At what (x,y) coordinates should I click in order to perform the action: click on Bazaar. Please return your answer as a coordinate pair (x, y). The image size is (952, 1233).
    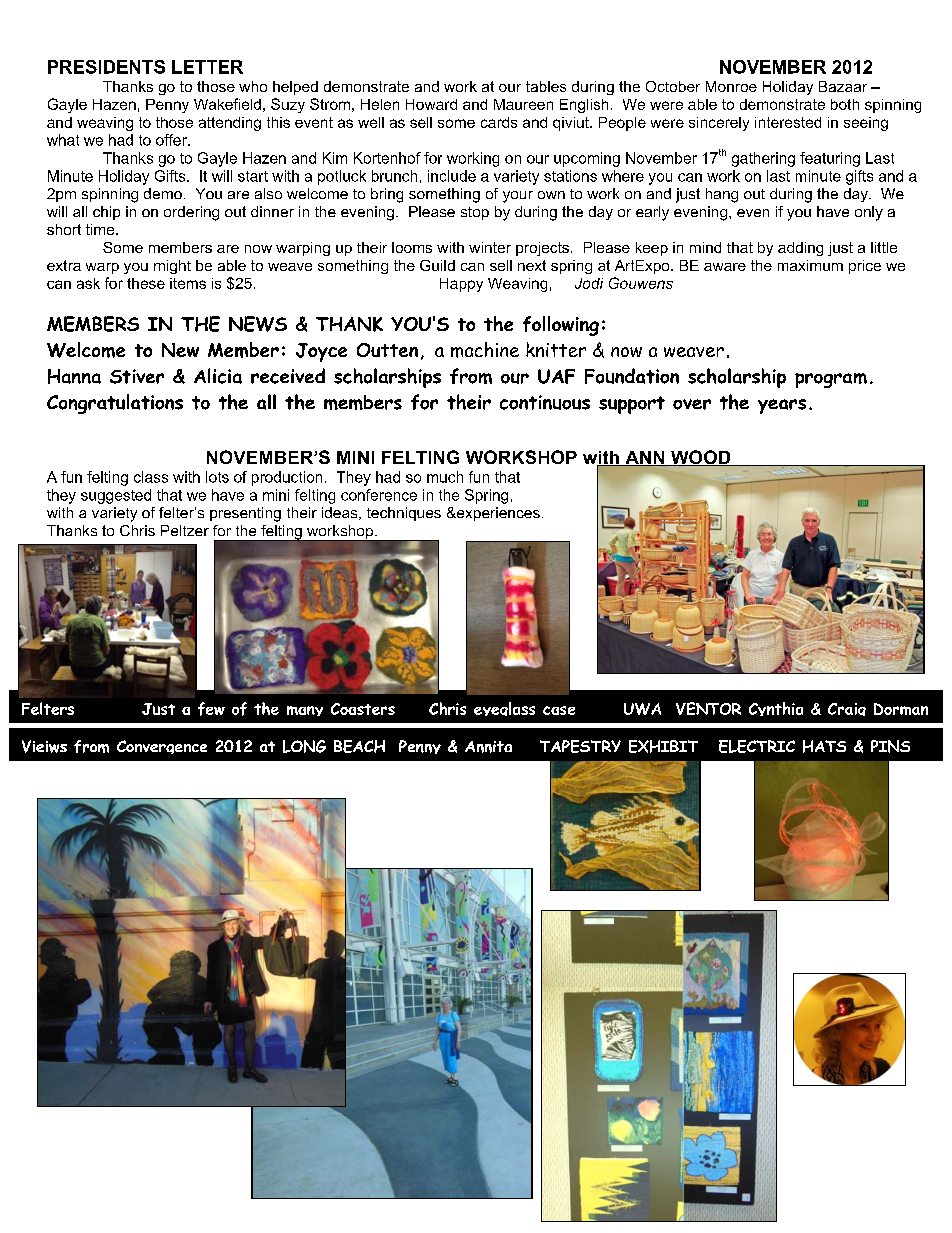
    Looking at the image, I should click on (843, 86).
